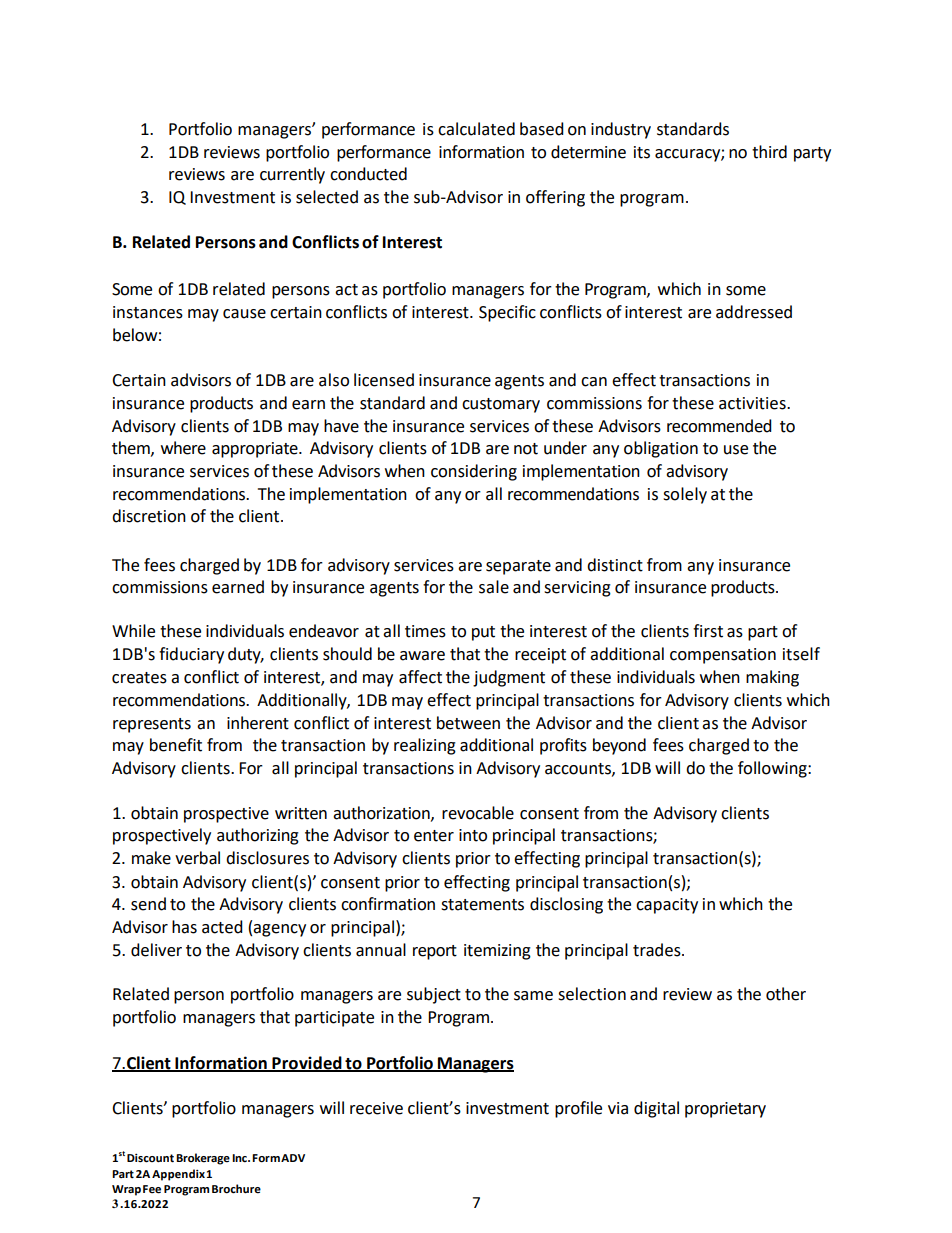 This page has height=1233, width=952. I want to click on currently, so click(292, 175).
